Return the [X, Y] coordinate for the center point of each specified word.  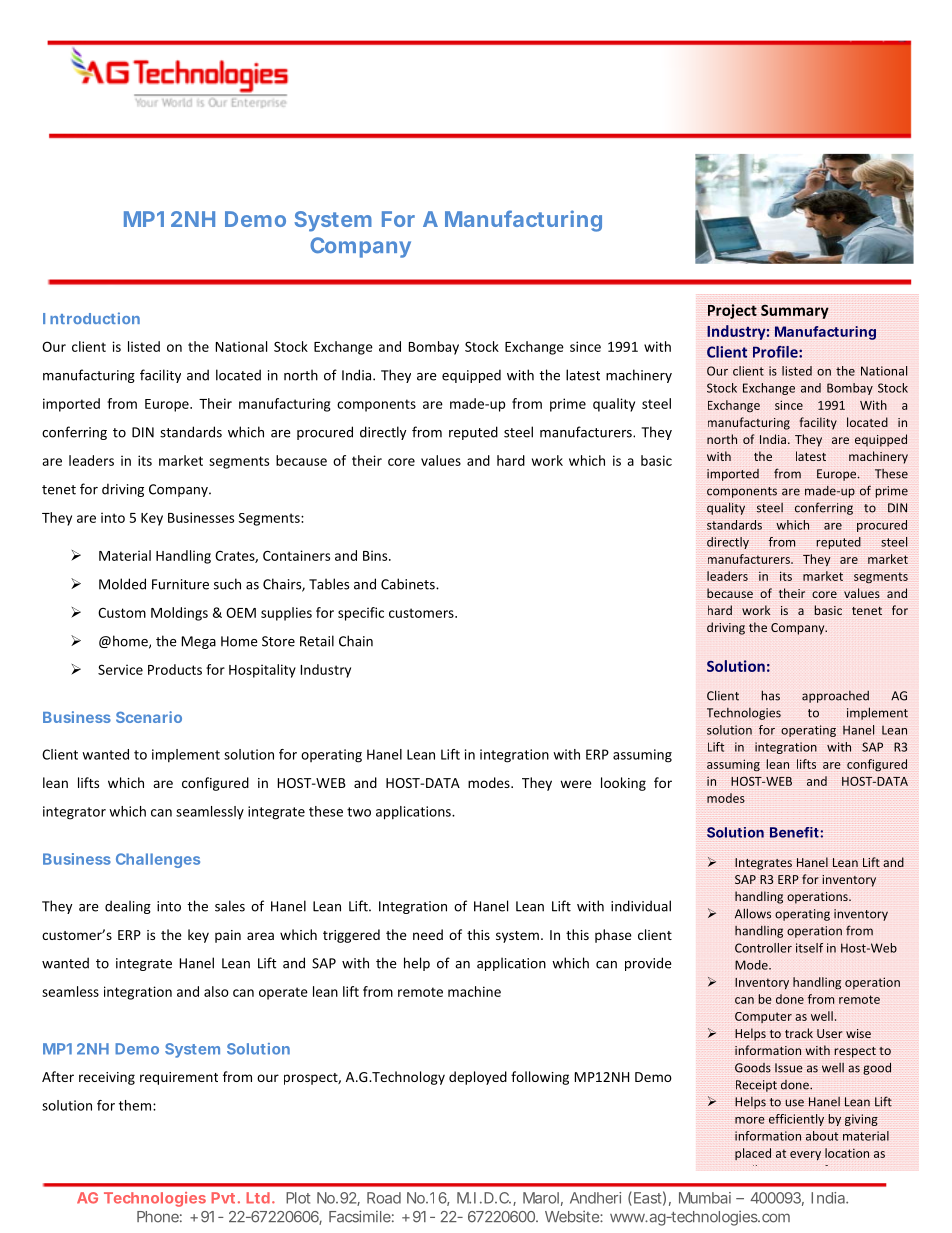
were [576, 784]
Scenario [149, 717]
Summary [795, 312]
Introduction [91, 318]
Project [732, 311]
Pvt [223, 1198]
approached [835, 697]
